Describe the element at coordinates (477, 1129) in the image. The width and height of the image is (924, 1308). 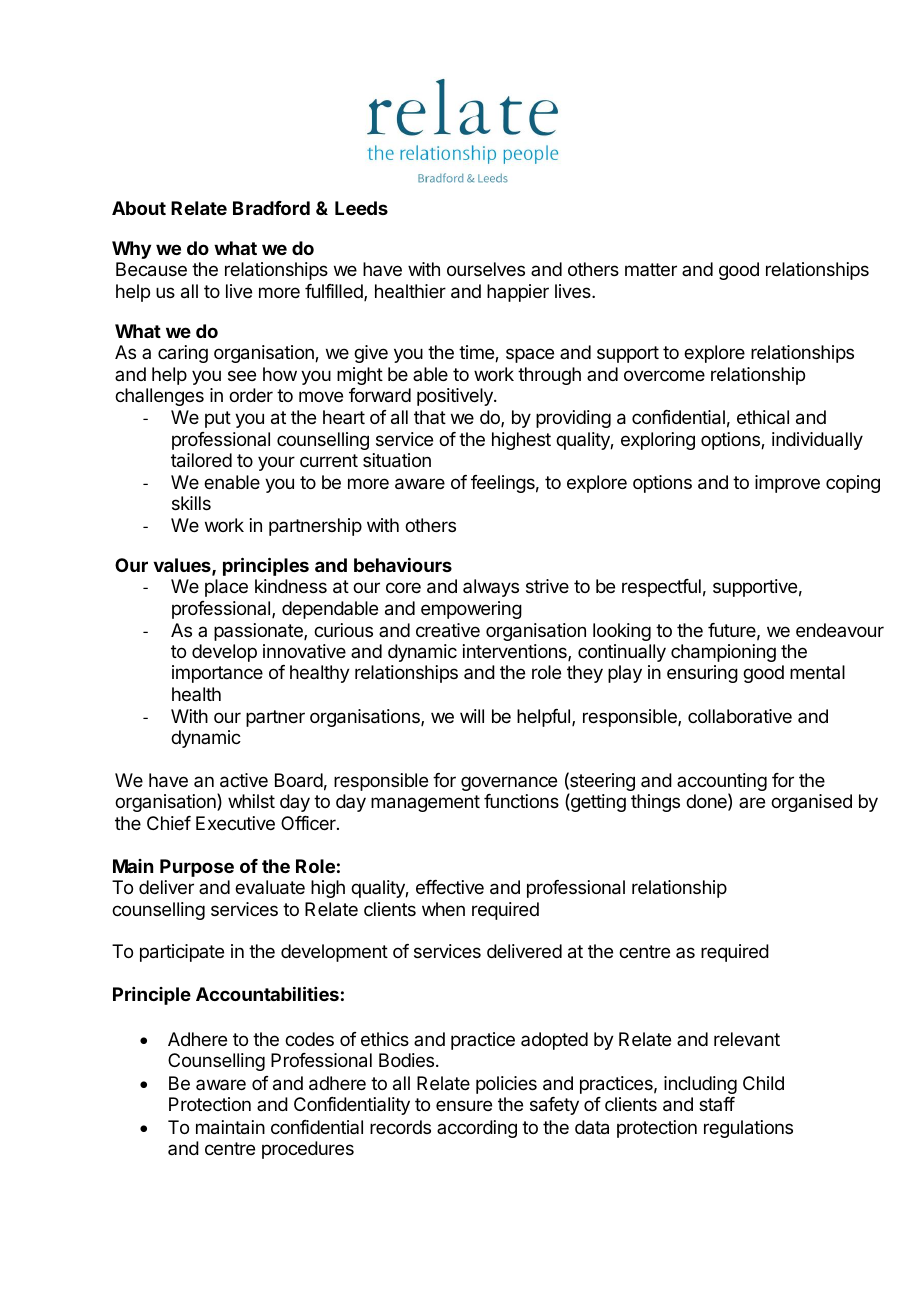
I see `according` at that location.
